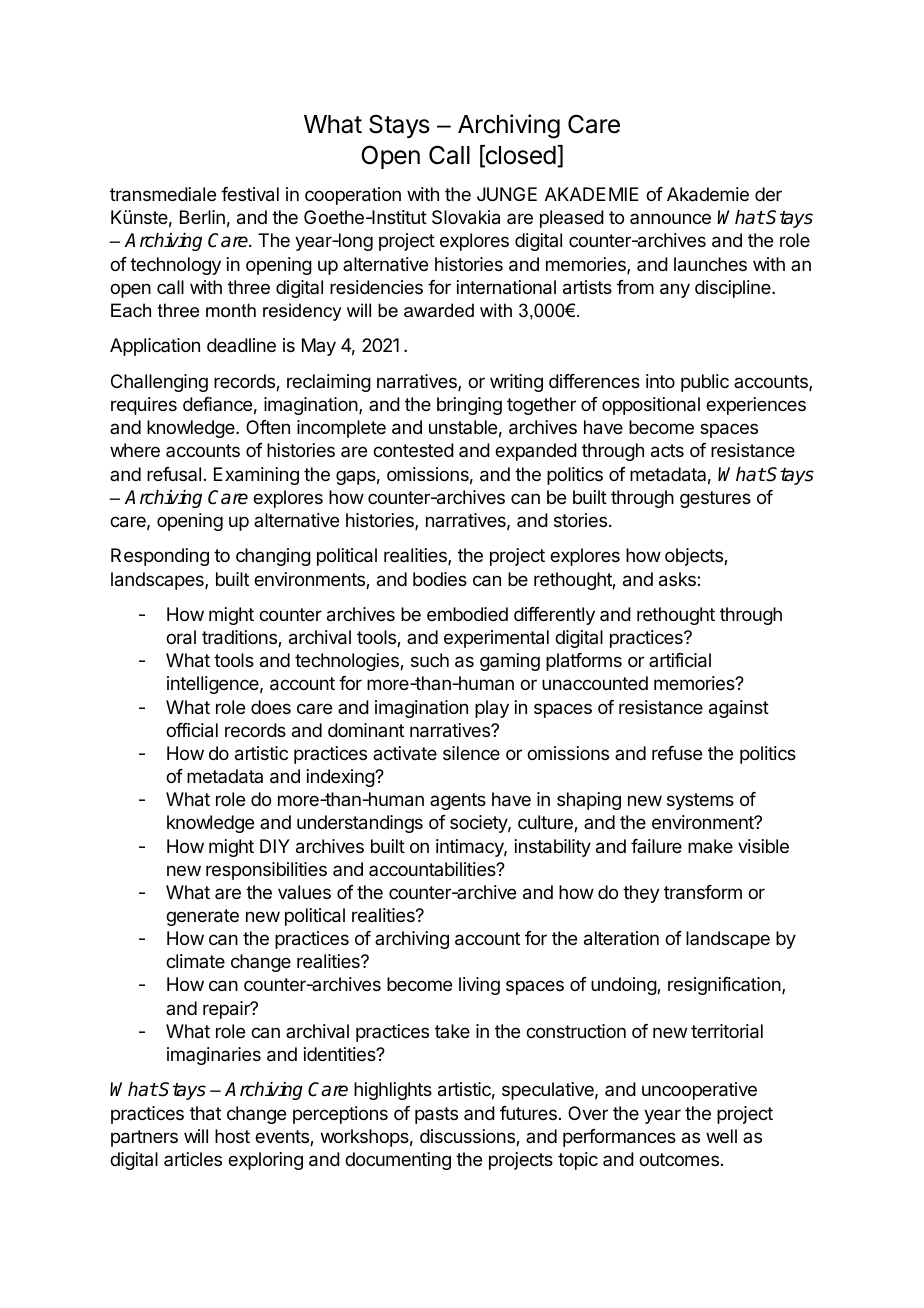 This page has height=1308, width=924. What do you see at coordinates (159, 383) in the page?
I see `Challenging` at bounding box center [159, 383].
